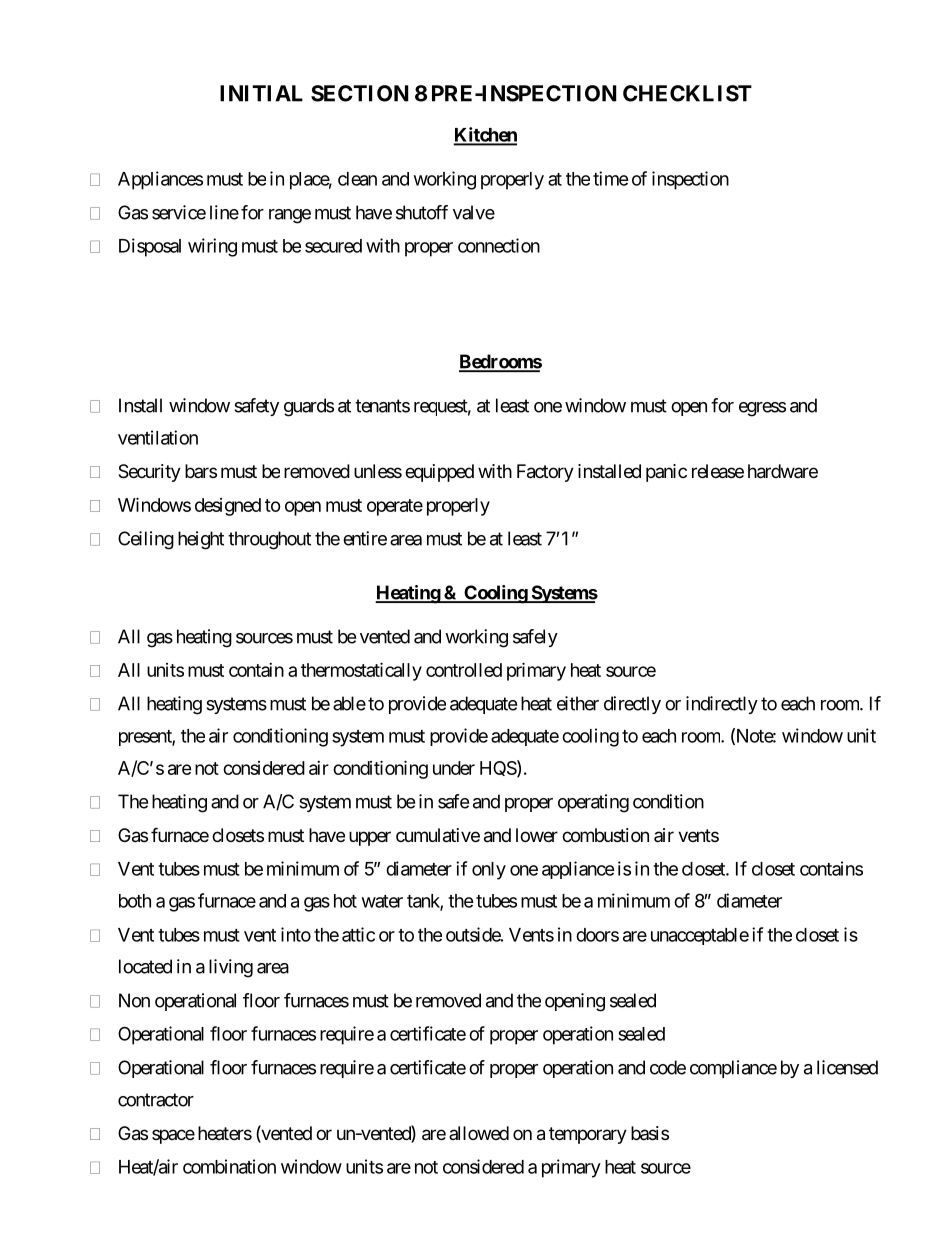  Describe the element at coordinates (422, 212) in the image. I see `shutoff` at that location.
